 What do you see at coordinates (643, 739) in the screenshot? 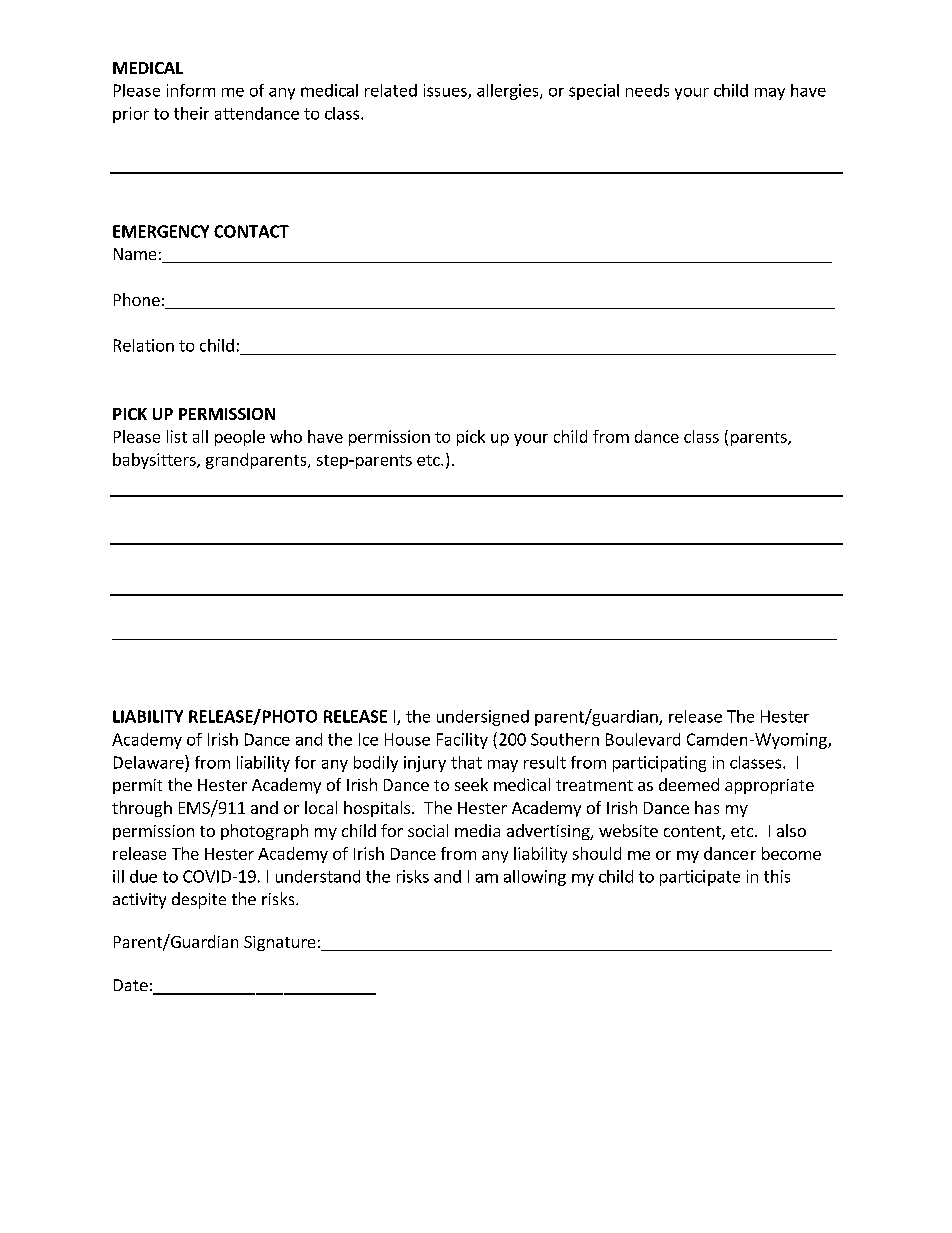
I see `Boulevard` at bounding box center [643, 739].
